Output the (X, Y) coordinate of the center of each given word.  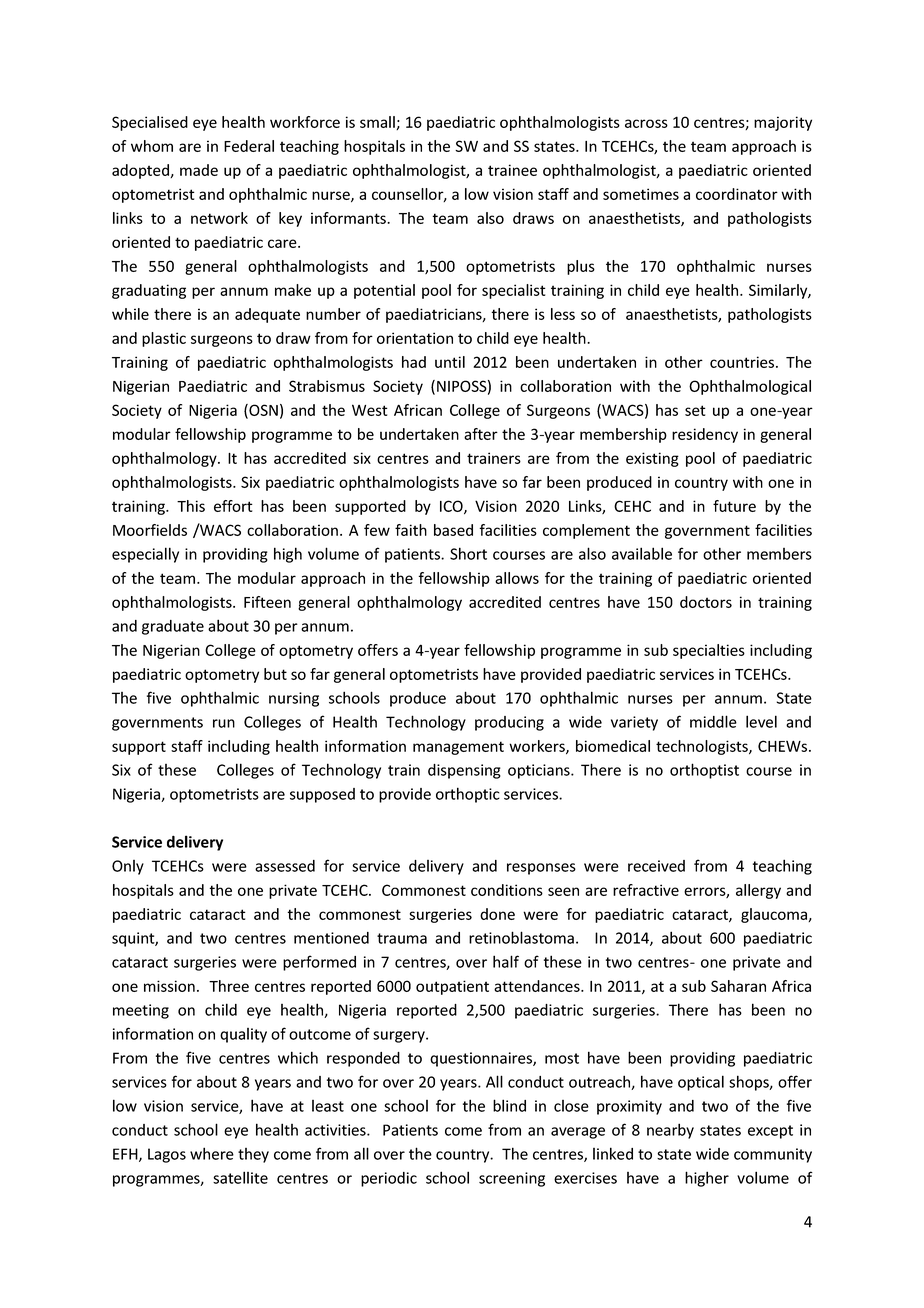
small (378, 123)
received (656, 866)
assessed (285, 866)
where (212, 1153)
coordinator (737, 194)
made (199, 170)
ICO (452, 507)
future (734, 506)
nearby (670, 1131)
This (191, 506)
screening (512, 1179)
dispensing (464, 771)
